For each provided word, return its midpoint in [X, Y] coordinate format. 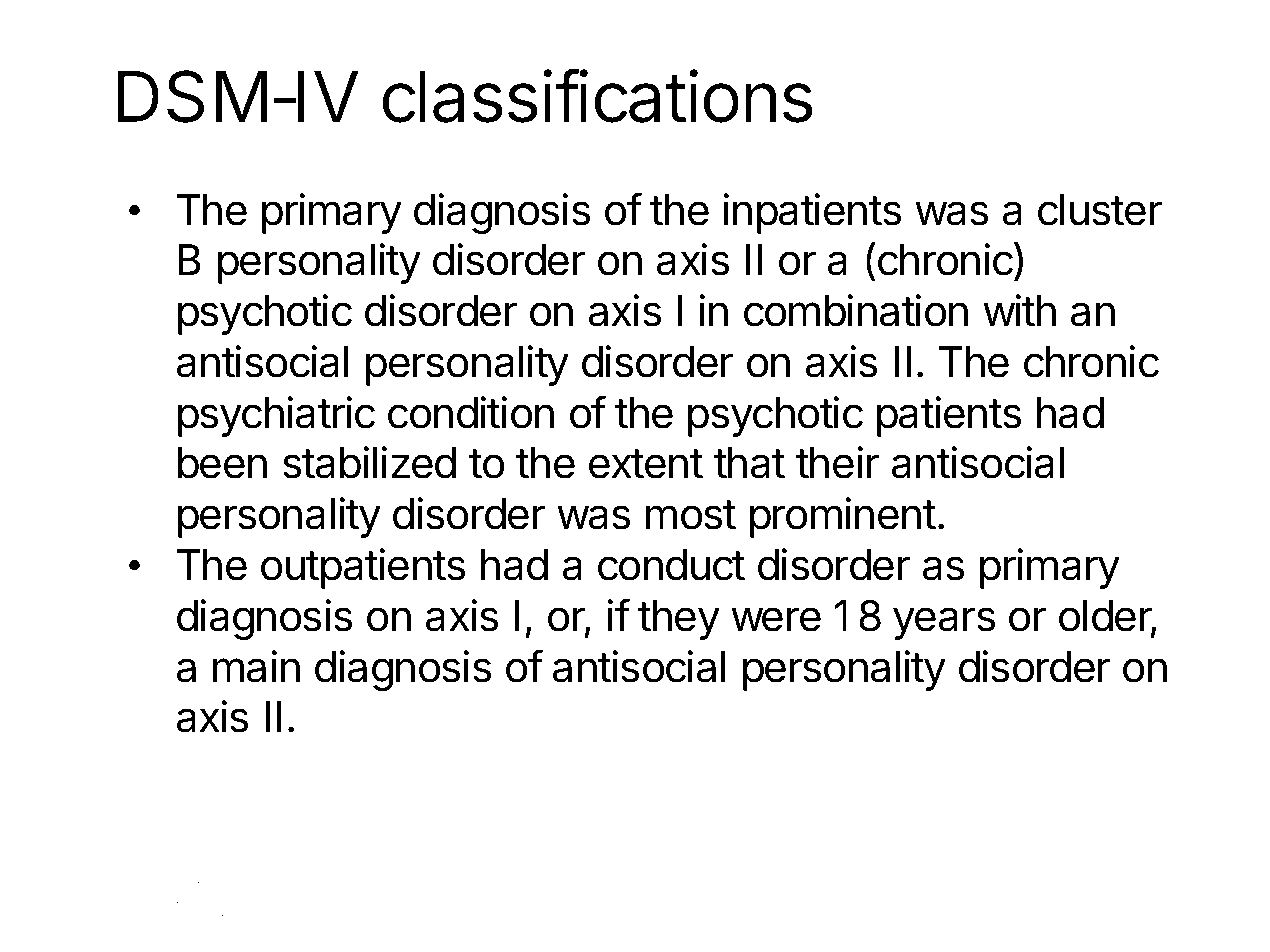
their [837, 462]
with [1019, 310]
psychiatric [276, 416]
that [749, 463]
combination [856, 310]
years [944, 623]
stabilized [369, 462]
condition [471, 412]
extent [646, 464]
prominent [843, 517]
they [679, 620]
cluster [1100, 210]
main [256, 666]
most [691, 515]
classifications [597, 96]
